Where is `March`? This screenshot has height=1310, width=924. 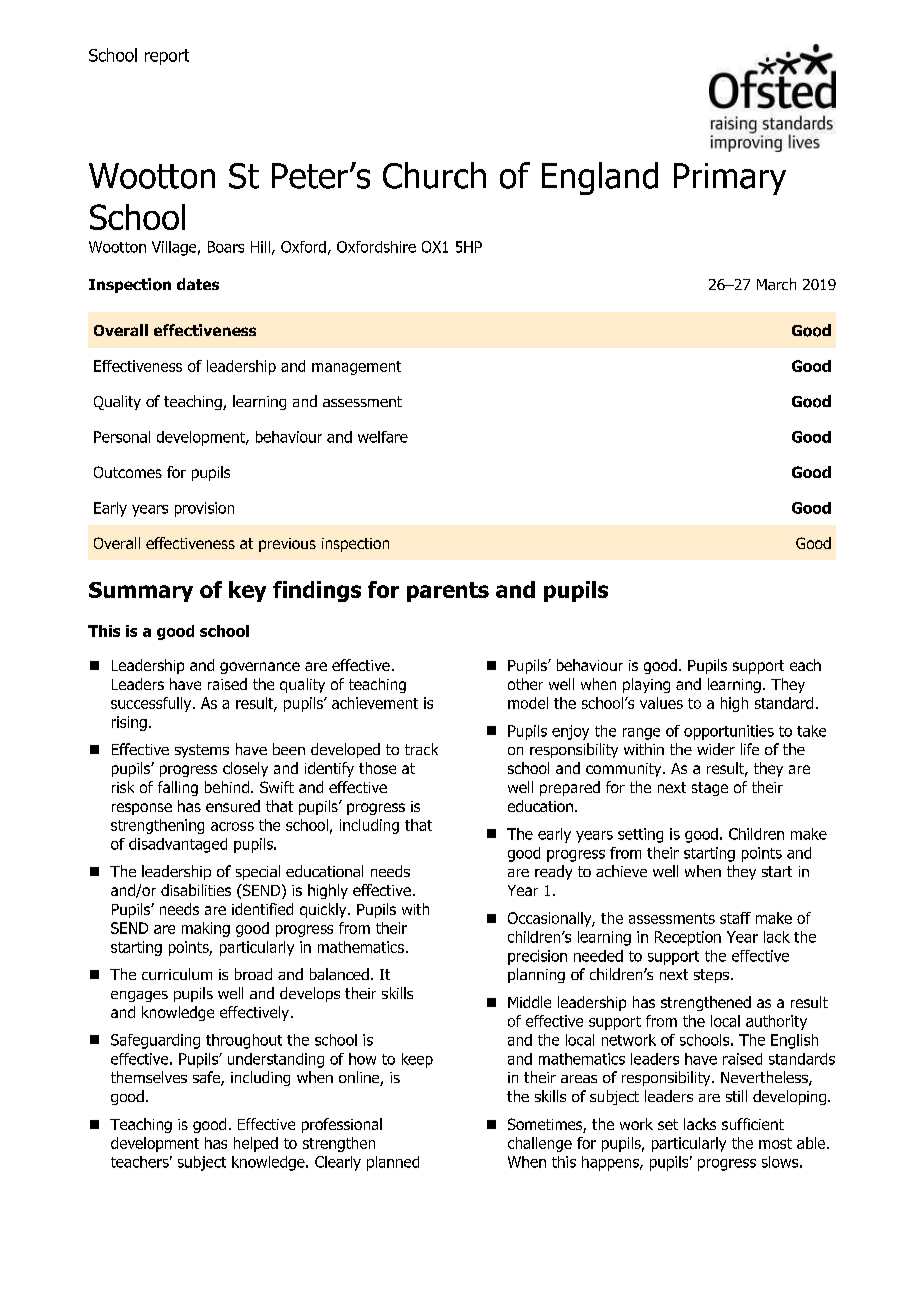
March is located at coordinates (776, 284).
